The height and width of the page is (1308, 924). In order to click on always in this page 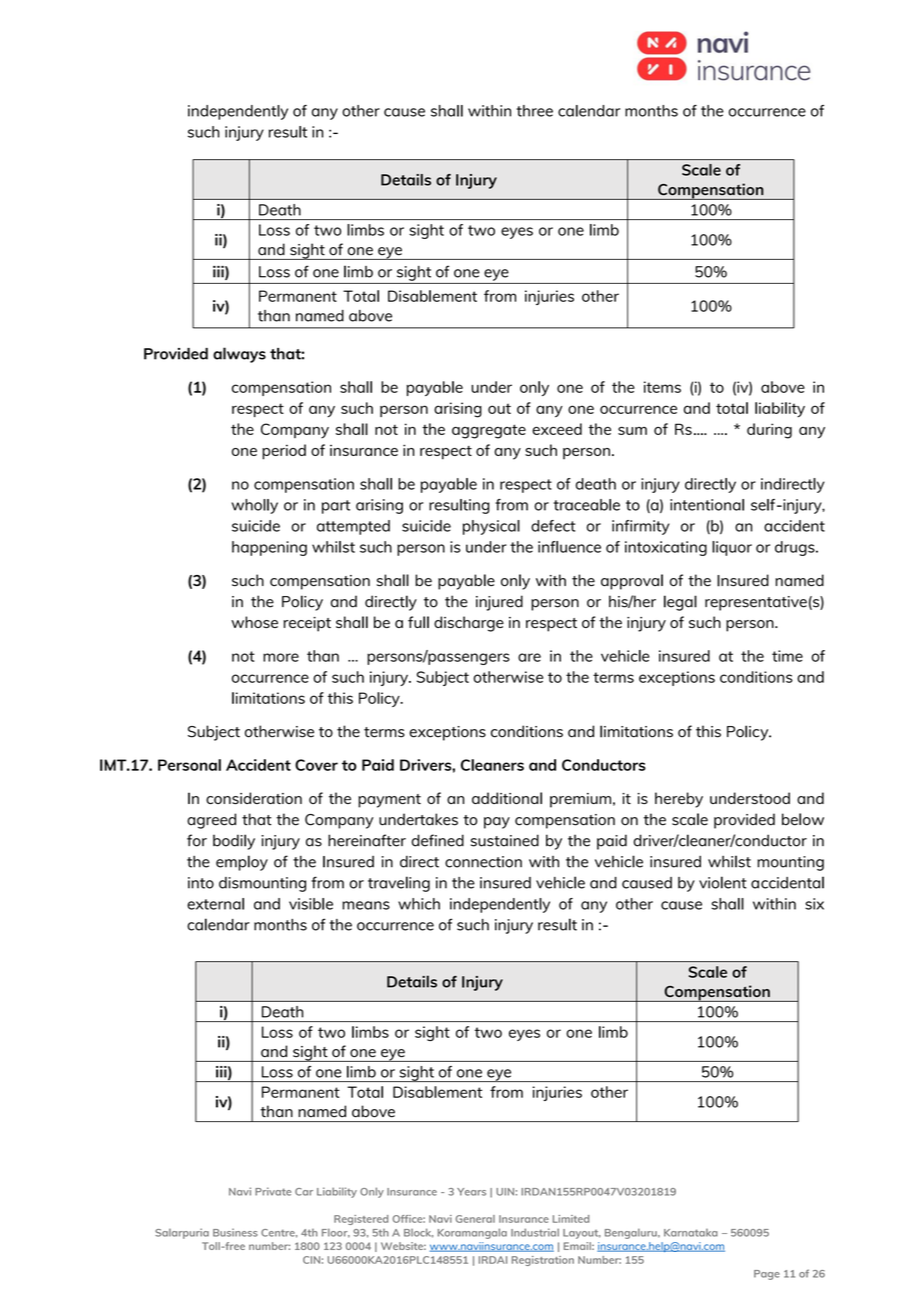, I will do `click(239, 355)`.
